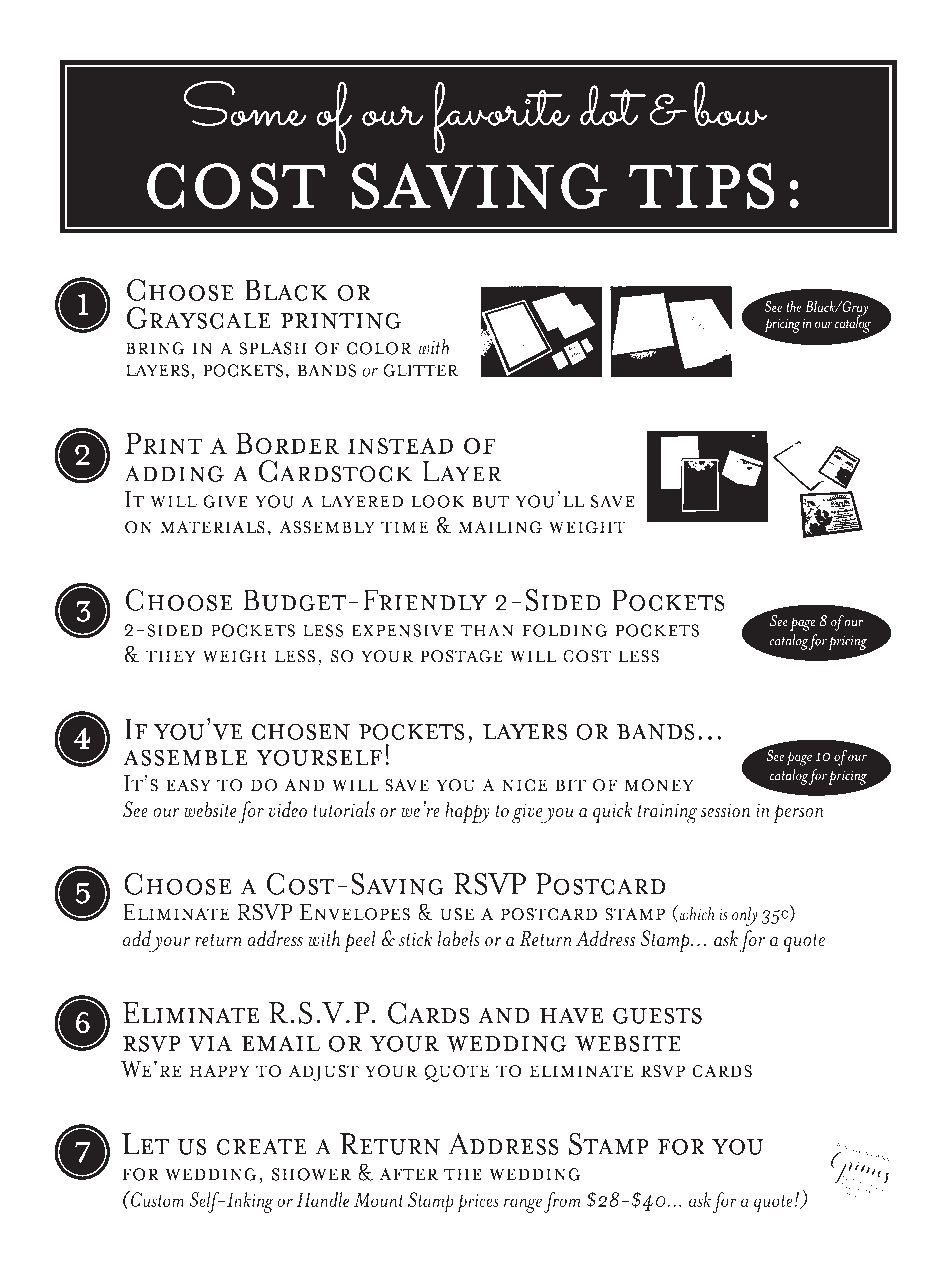  I want to click on only, so click(744, 916).
